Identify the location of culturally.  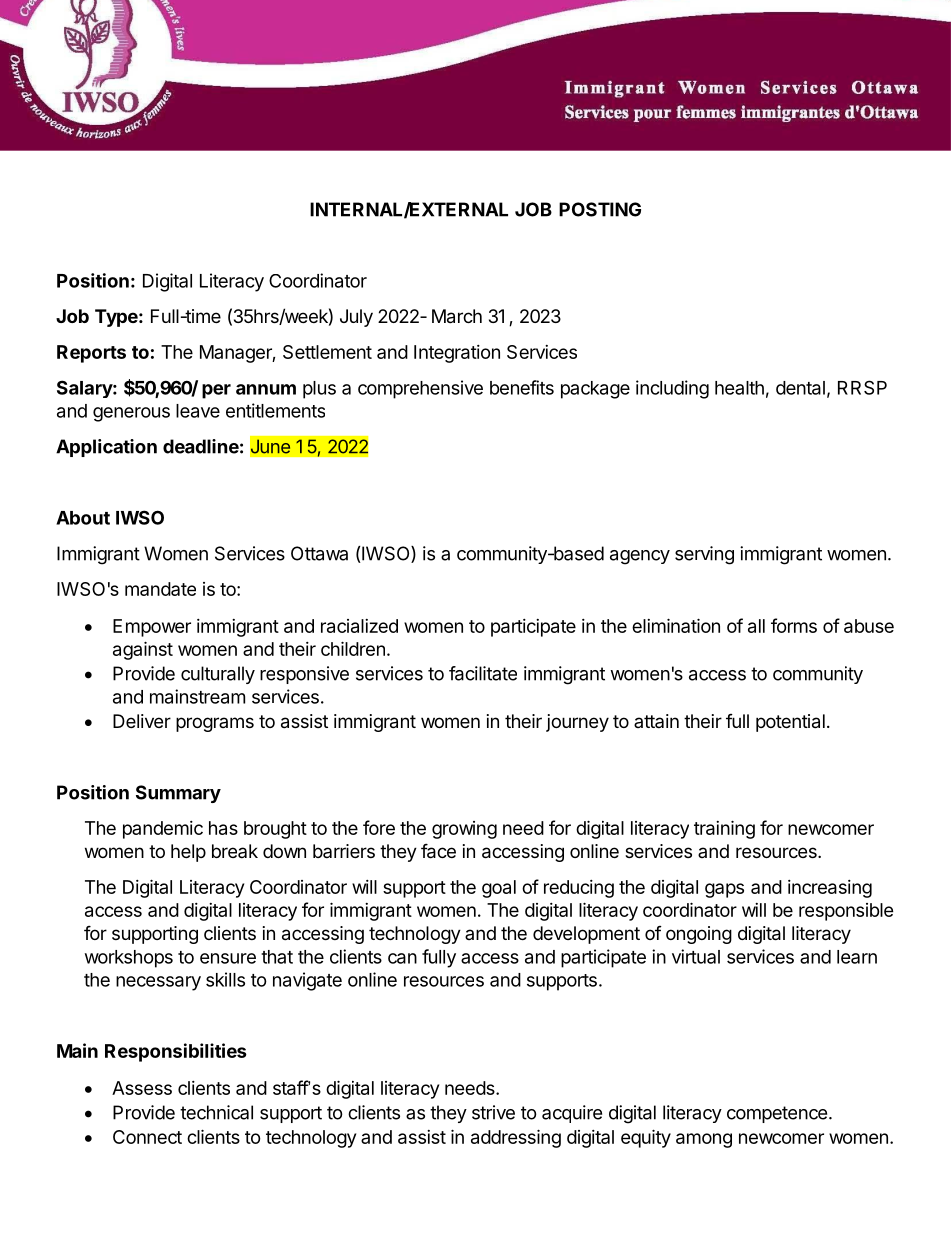
(218, 675).
